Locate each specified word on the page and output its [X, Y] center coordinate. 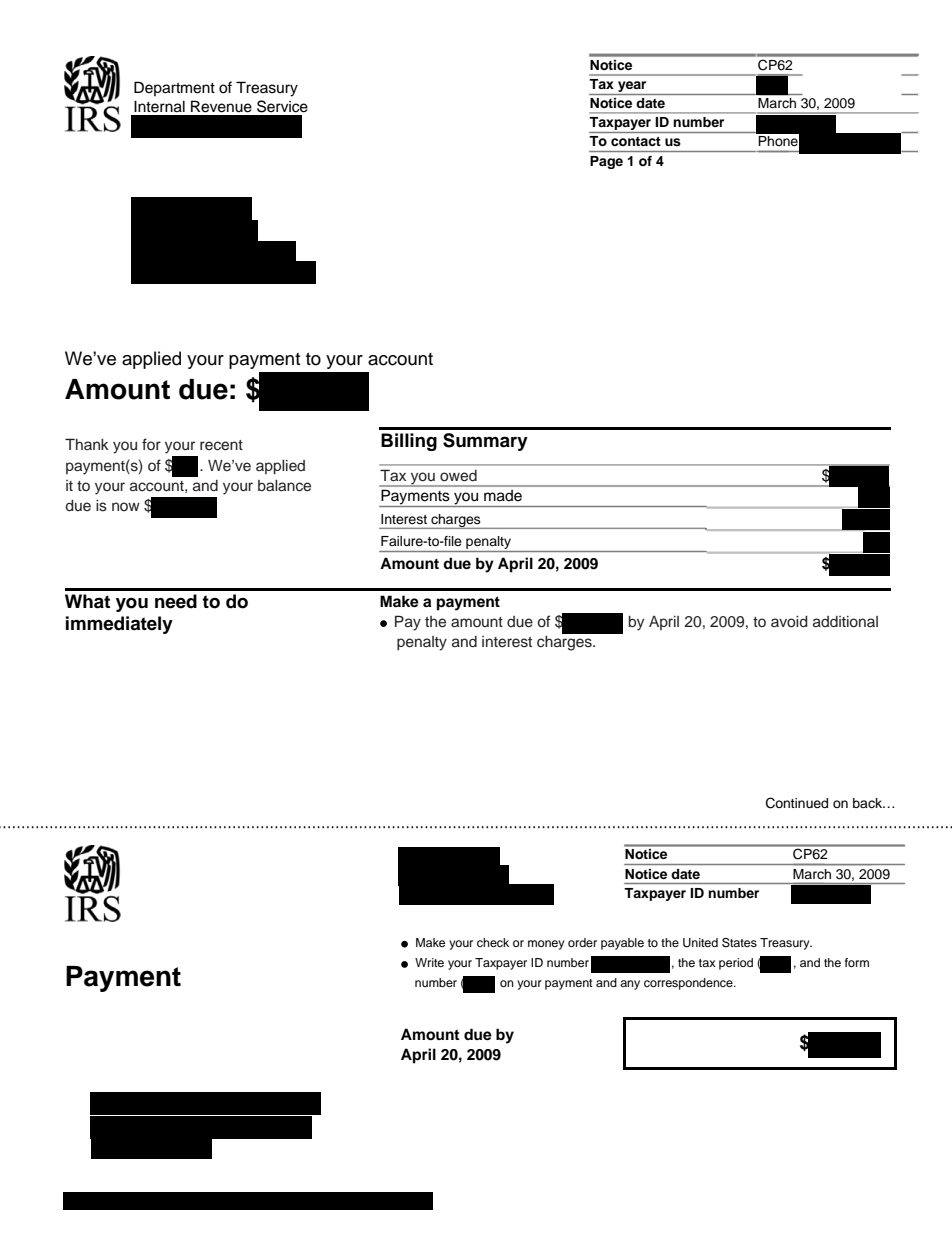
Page [606, 162]
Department [174, 88]
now [126, 506]
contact [636, 141]
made [503, 495]
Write [429, 962]
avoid [789, 622]
